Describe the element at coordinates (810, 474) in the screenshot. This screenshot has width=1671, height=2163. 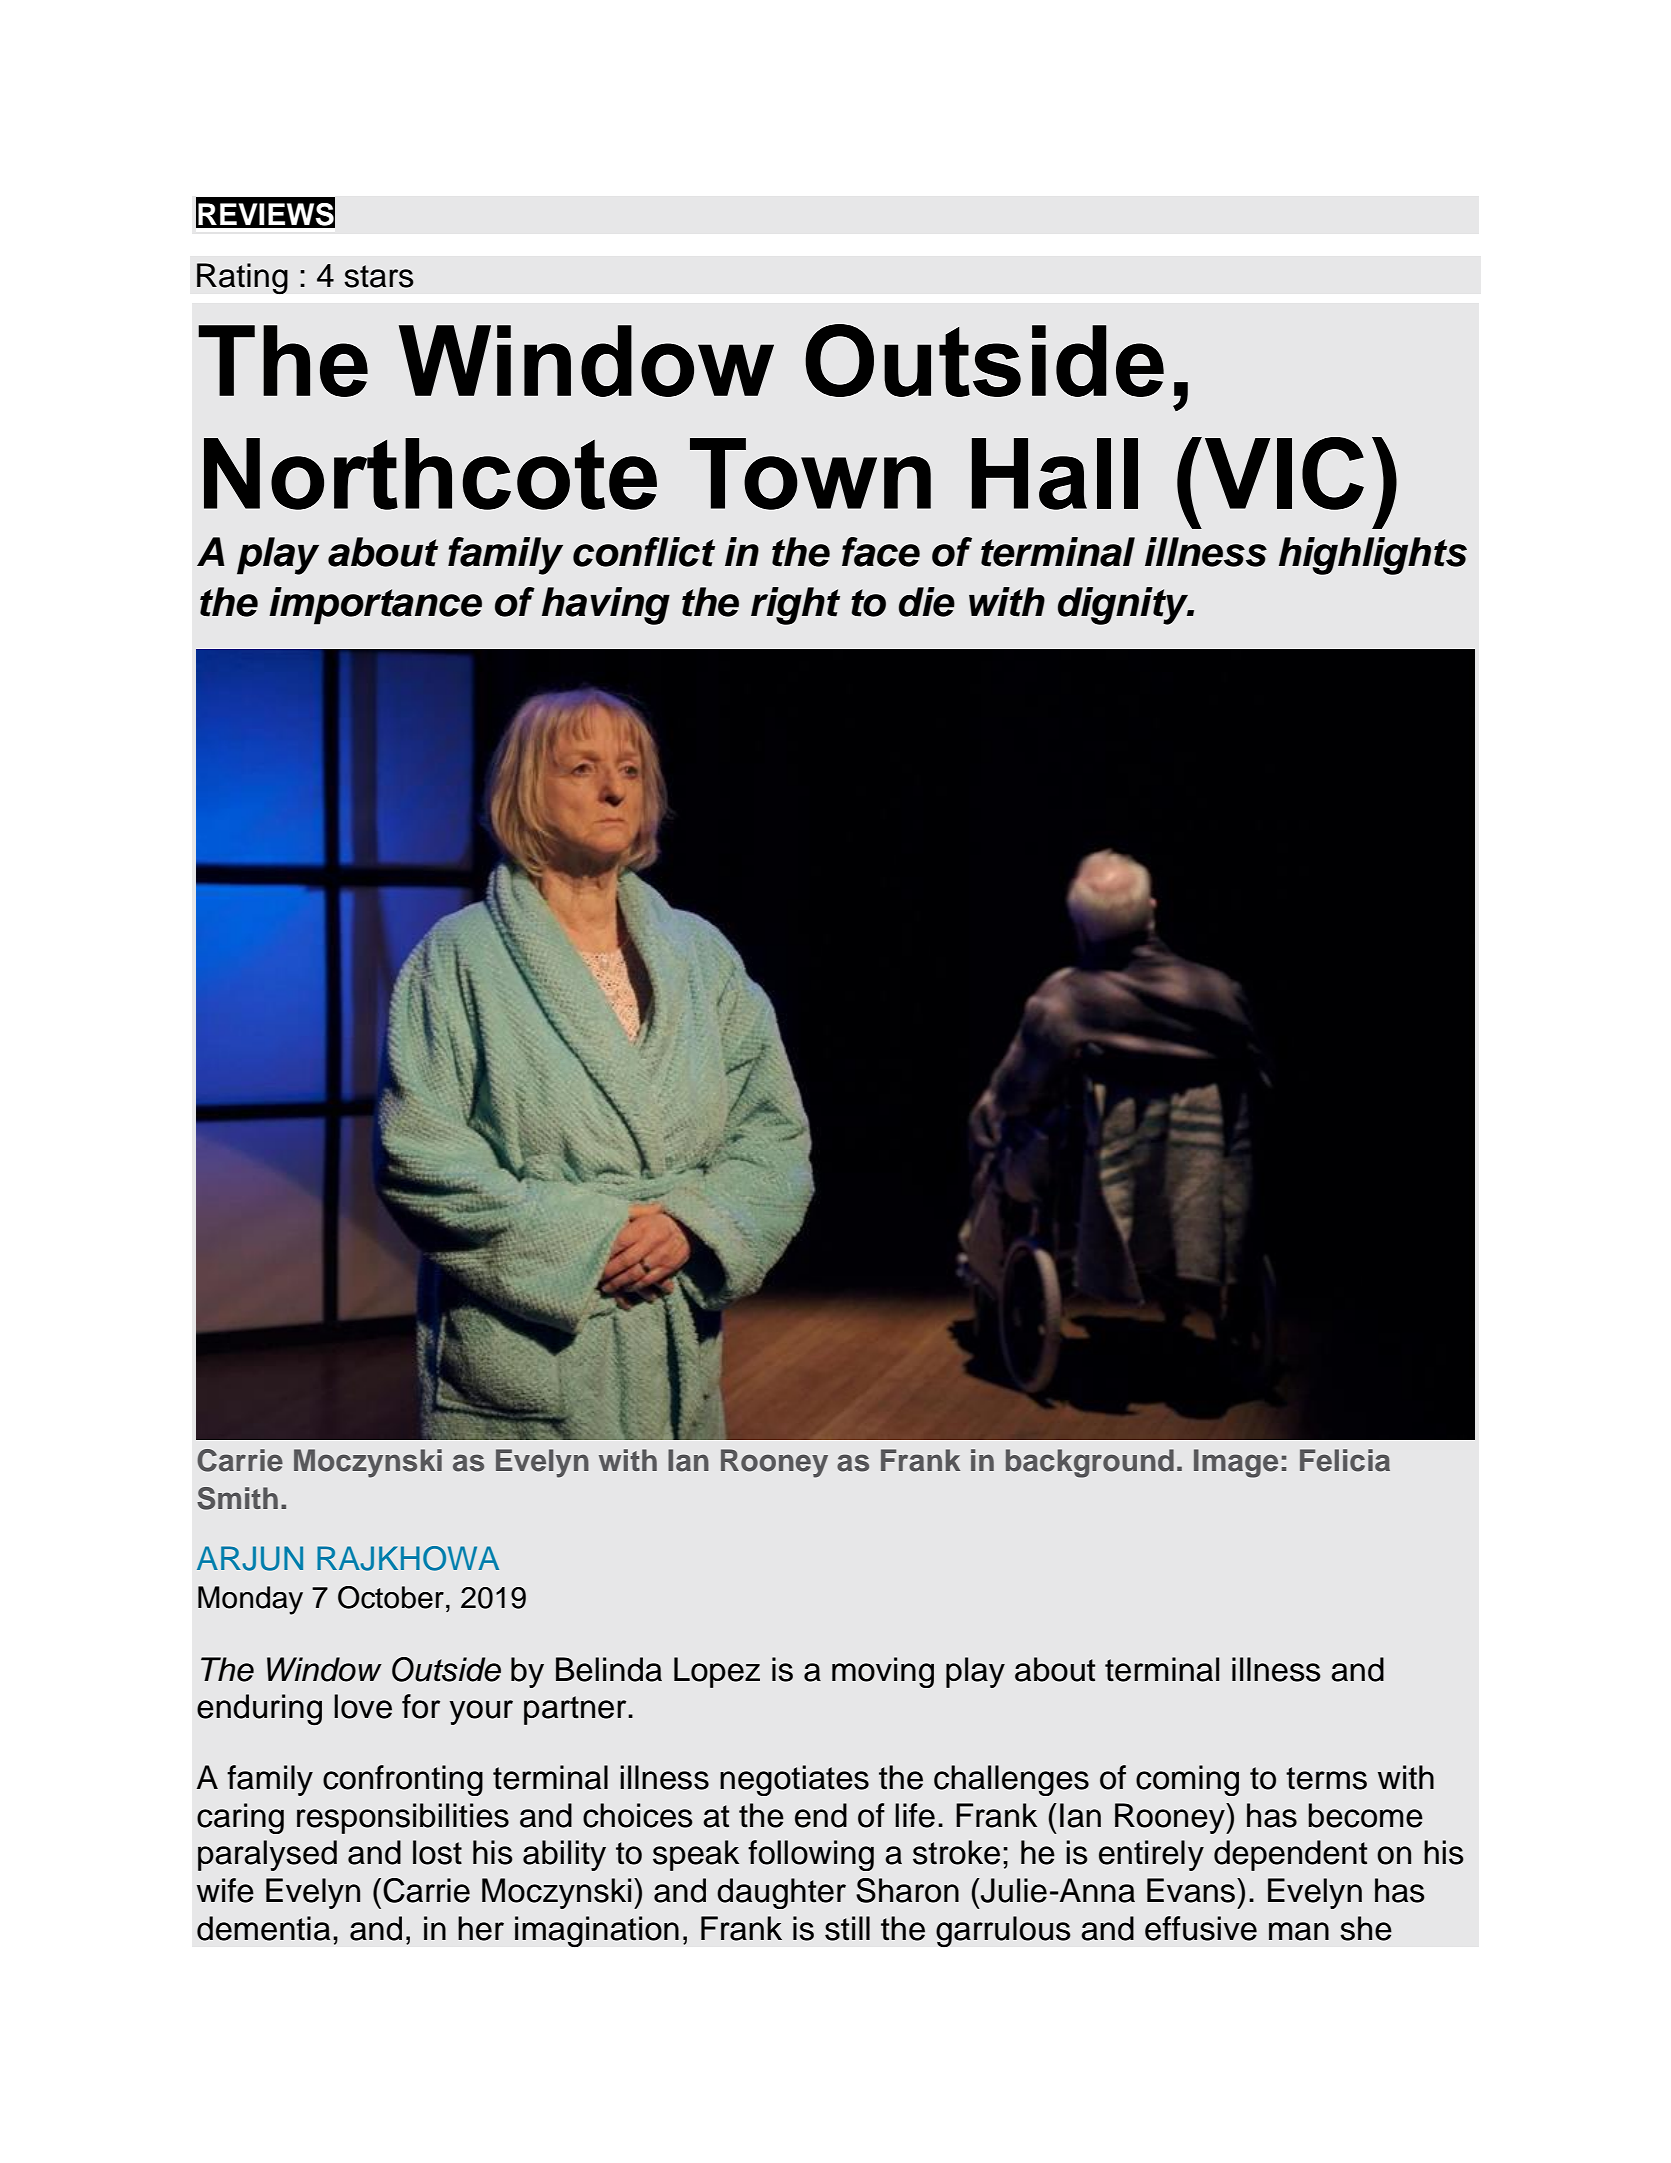
I see `Town` at that location.
